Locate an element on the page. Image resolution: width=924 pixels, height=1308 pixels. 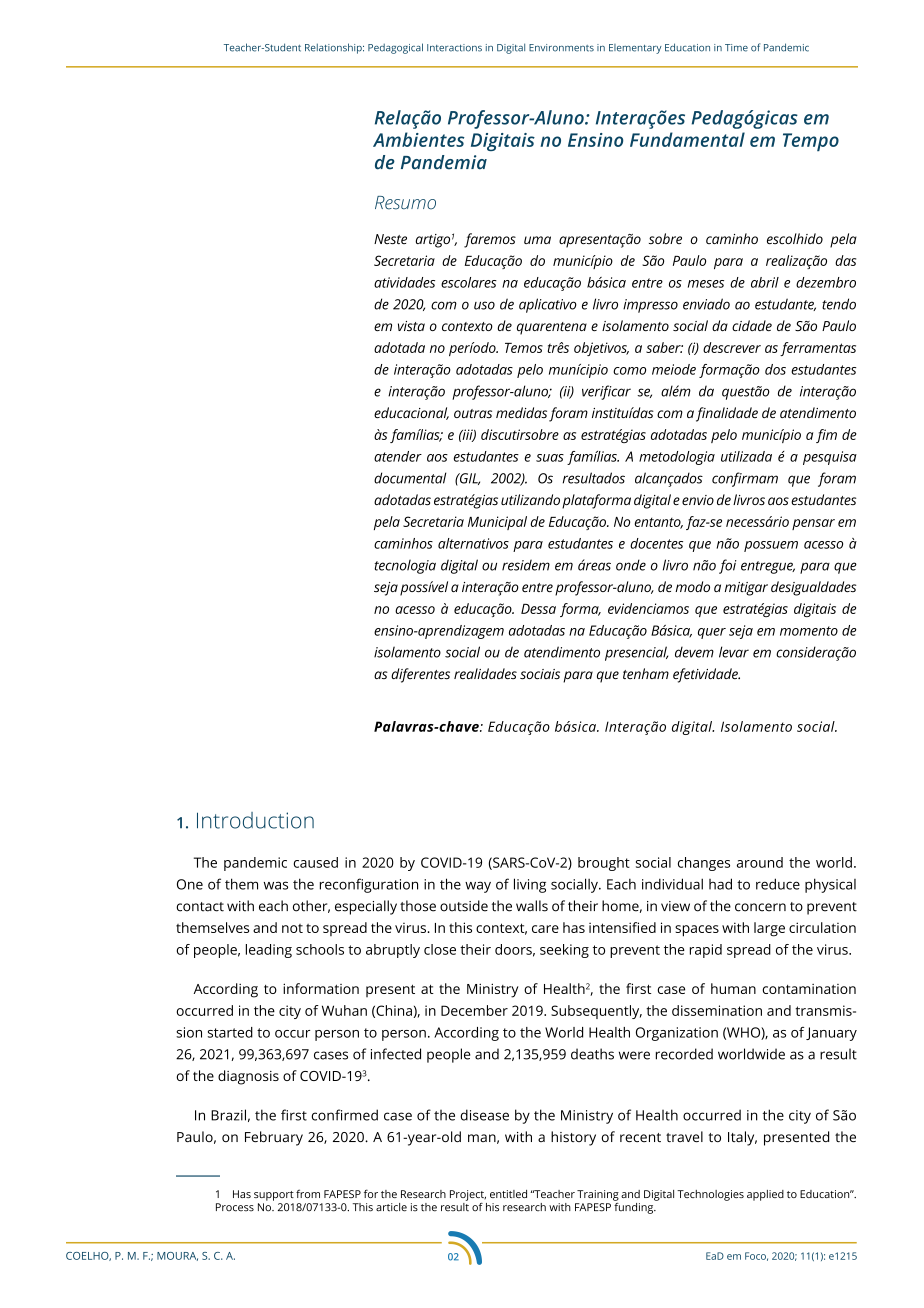
momento is located at coordinates (809, 631).
